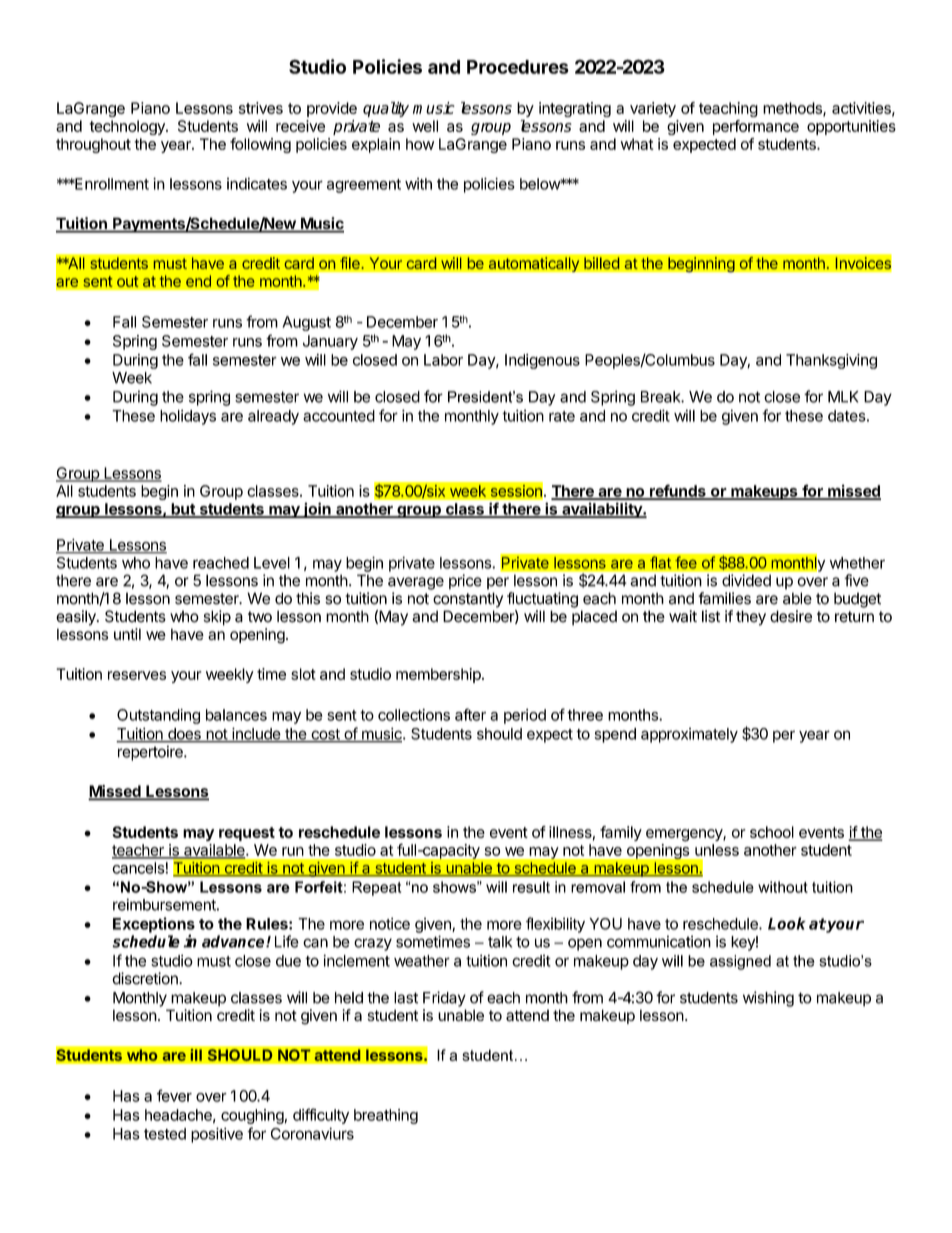 Image resolution: width=952 pixels, height=1233 pixels. Describe the element at coordinates (139, 868) in the image. I see `cancels` at that location.
